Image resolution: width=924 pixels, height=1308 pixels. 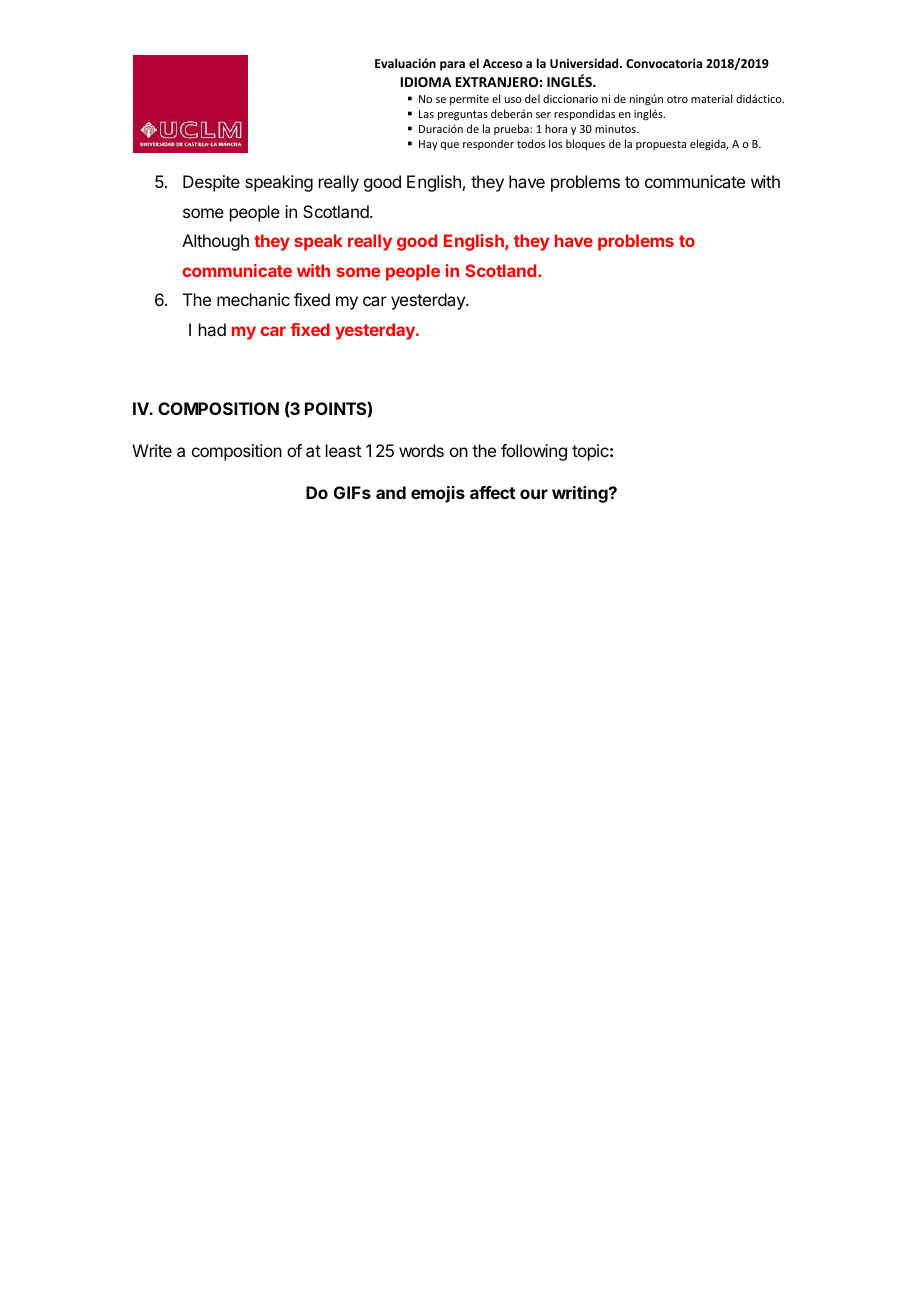 What do you see at coordinates (585, 63) in the screenshot?
I see `Universidad` at bounding box center [585, 63].
